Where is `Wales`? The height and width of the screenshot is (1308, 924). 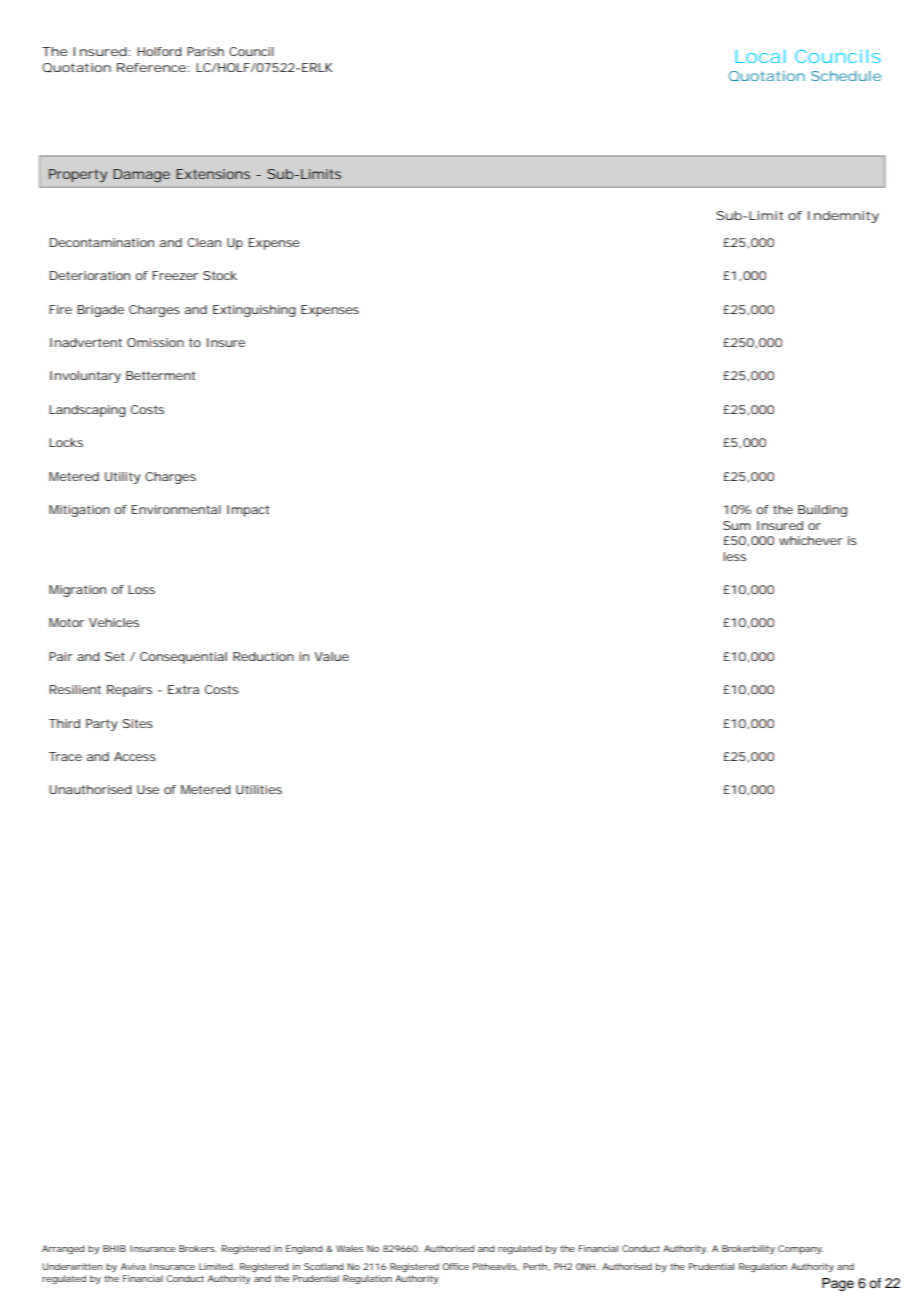 Wales is located at coordinates (349, 1248).
